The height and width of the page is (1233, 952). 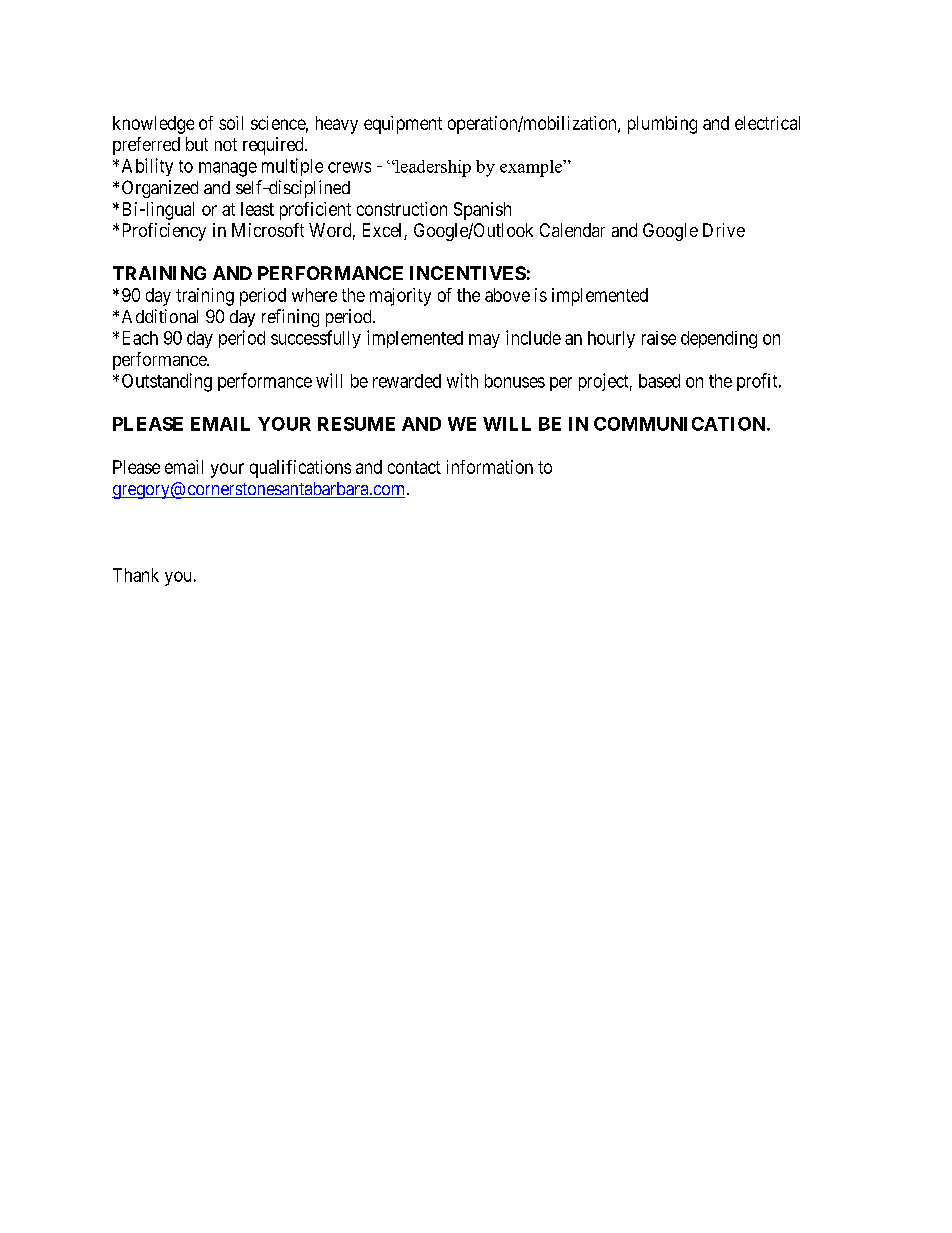 What do you see at coordinates (484, 341) in the page?
I see `may` at bounding box center [484, 341].
